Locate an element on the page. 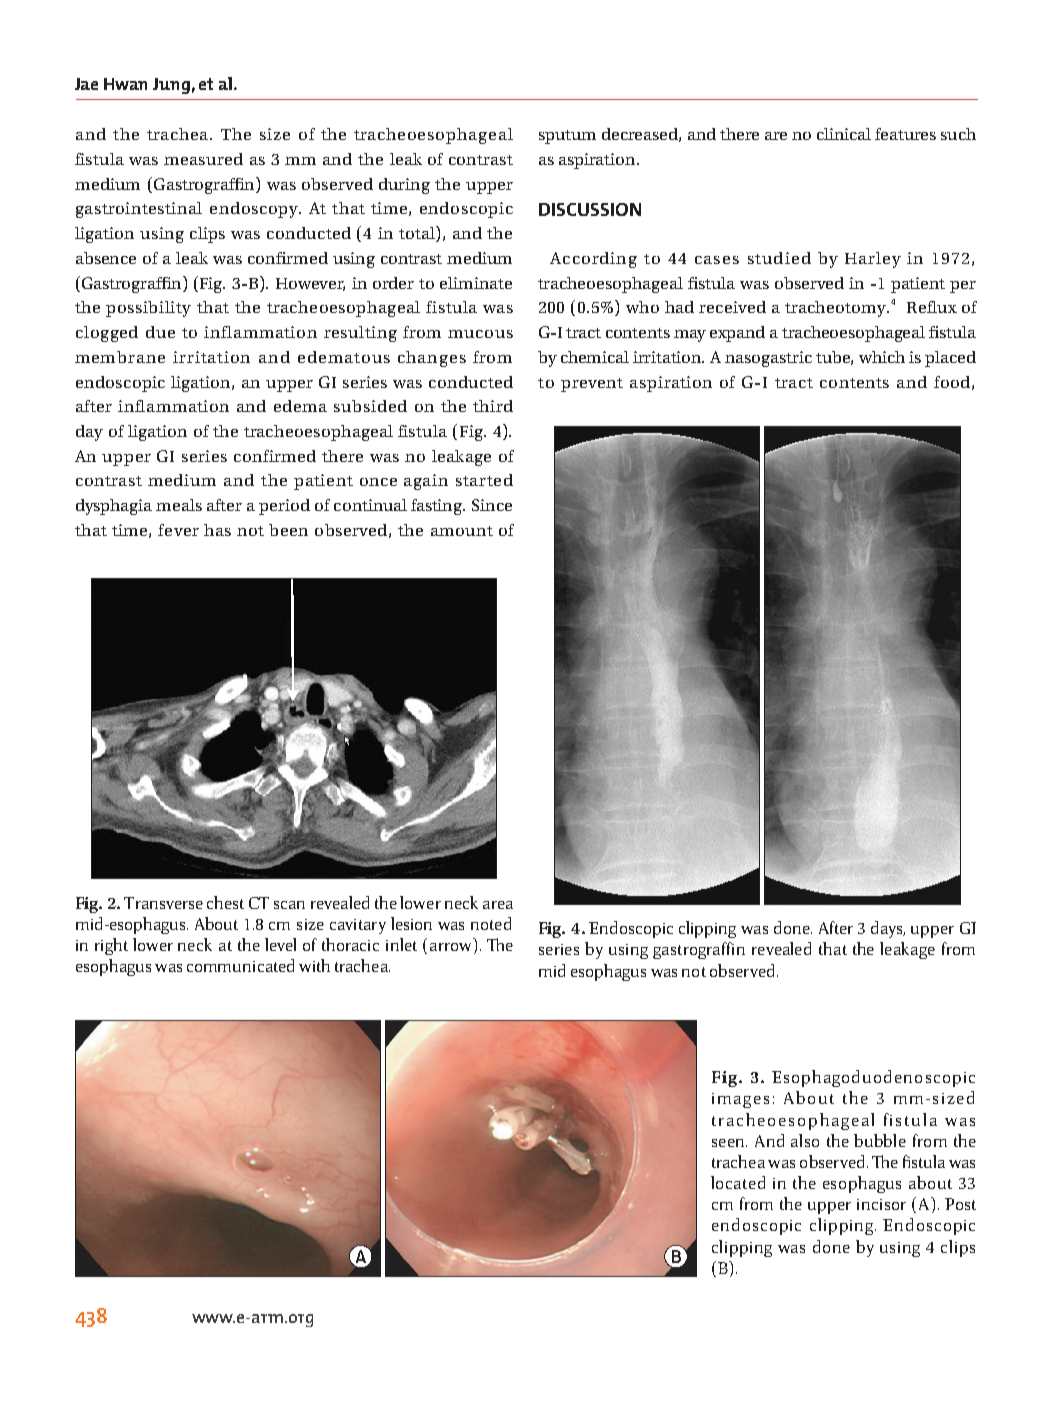 The height and width of the image is (1402, 1051). measured is located at coordinates (203, 159).
